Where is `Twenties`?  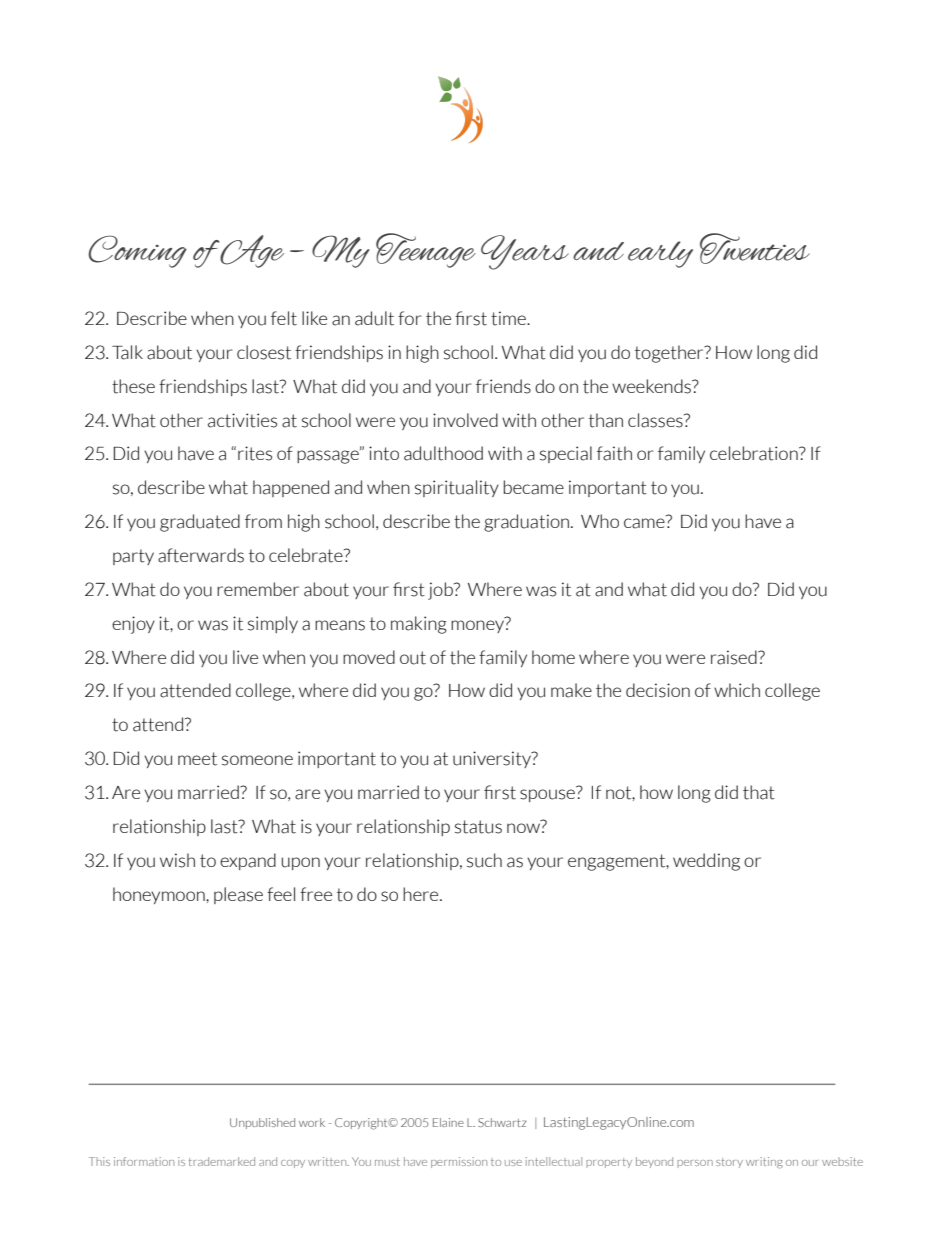 Twenties is located at coordinates (755, 248).
